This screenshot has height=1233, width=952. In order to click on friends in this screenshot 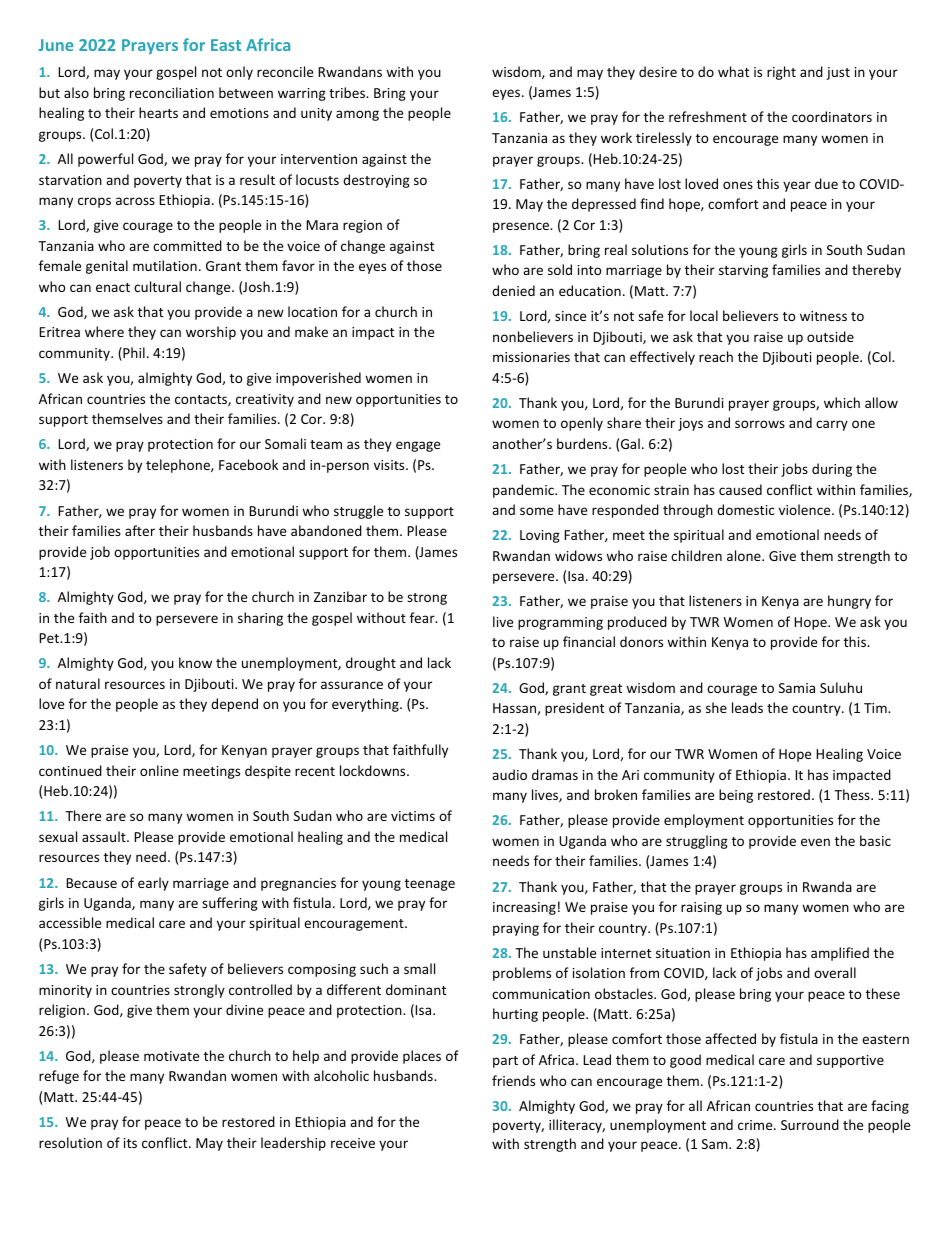, I will do `click(513, 1080)`.
